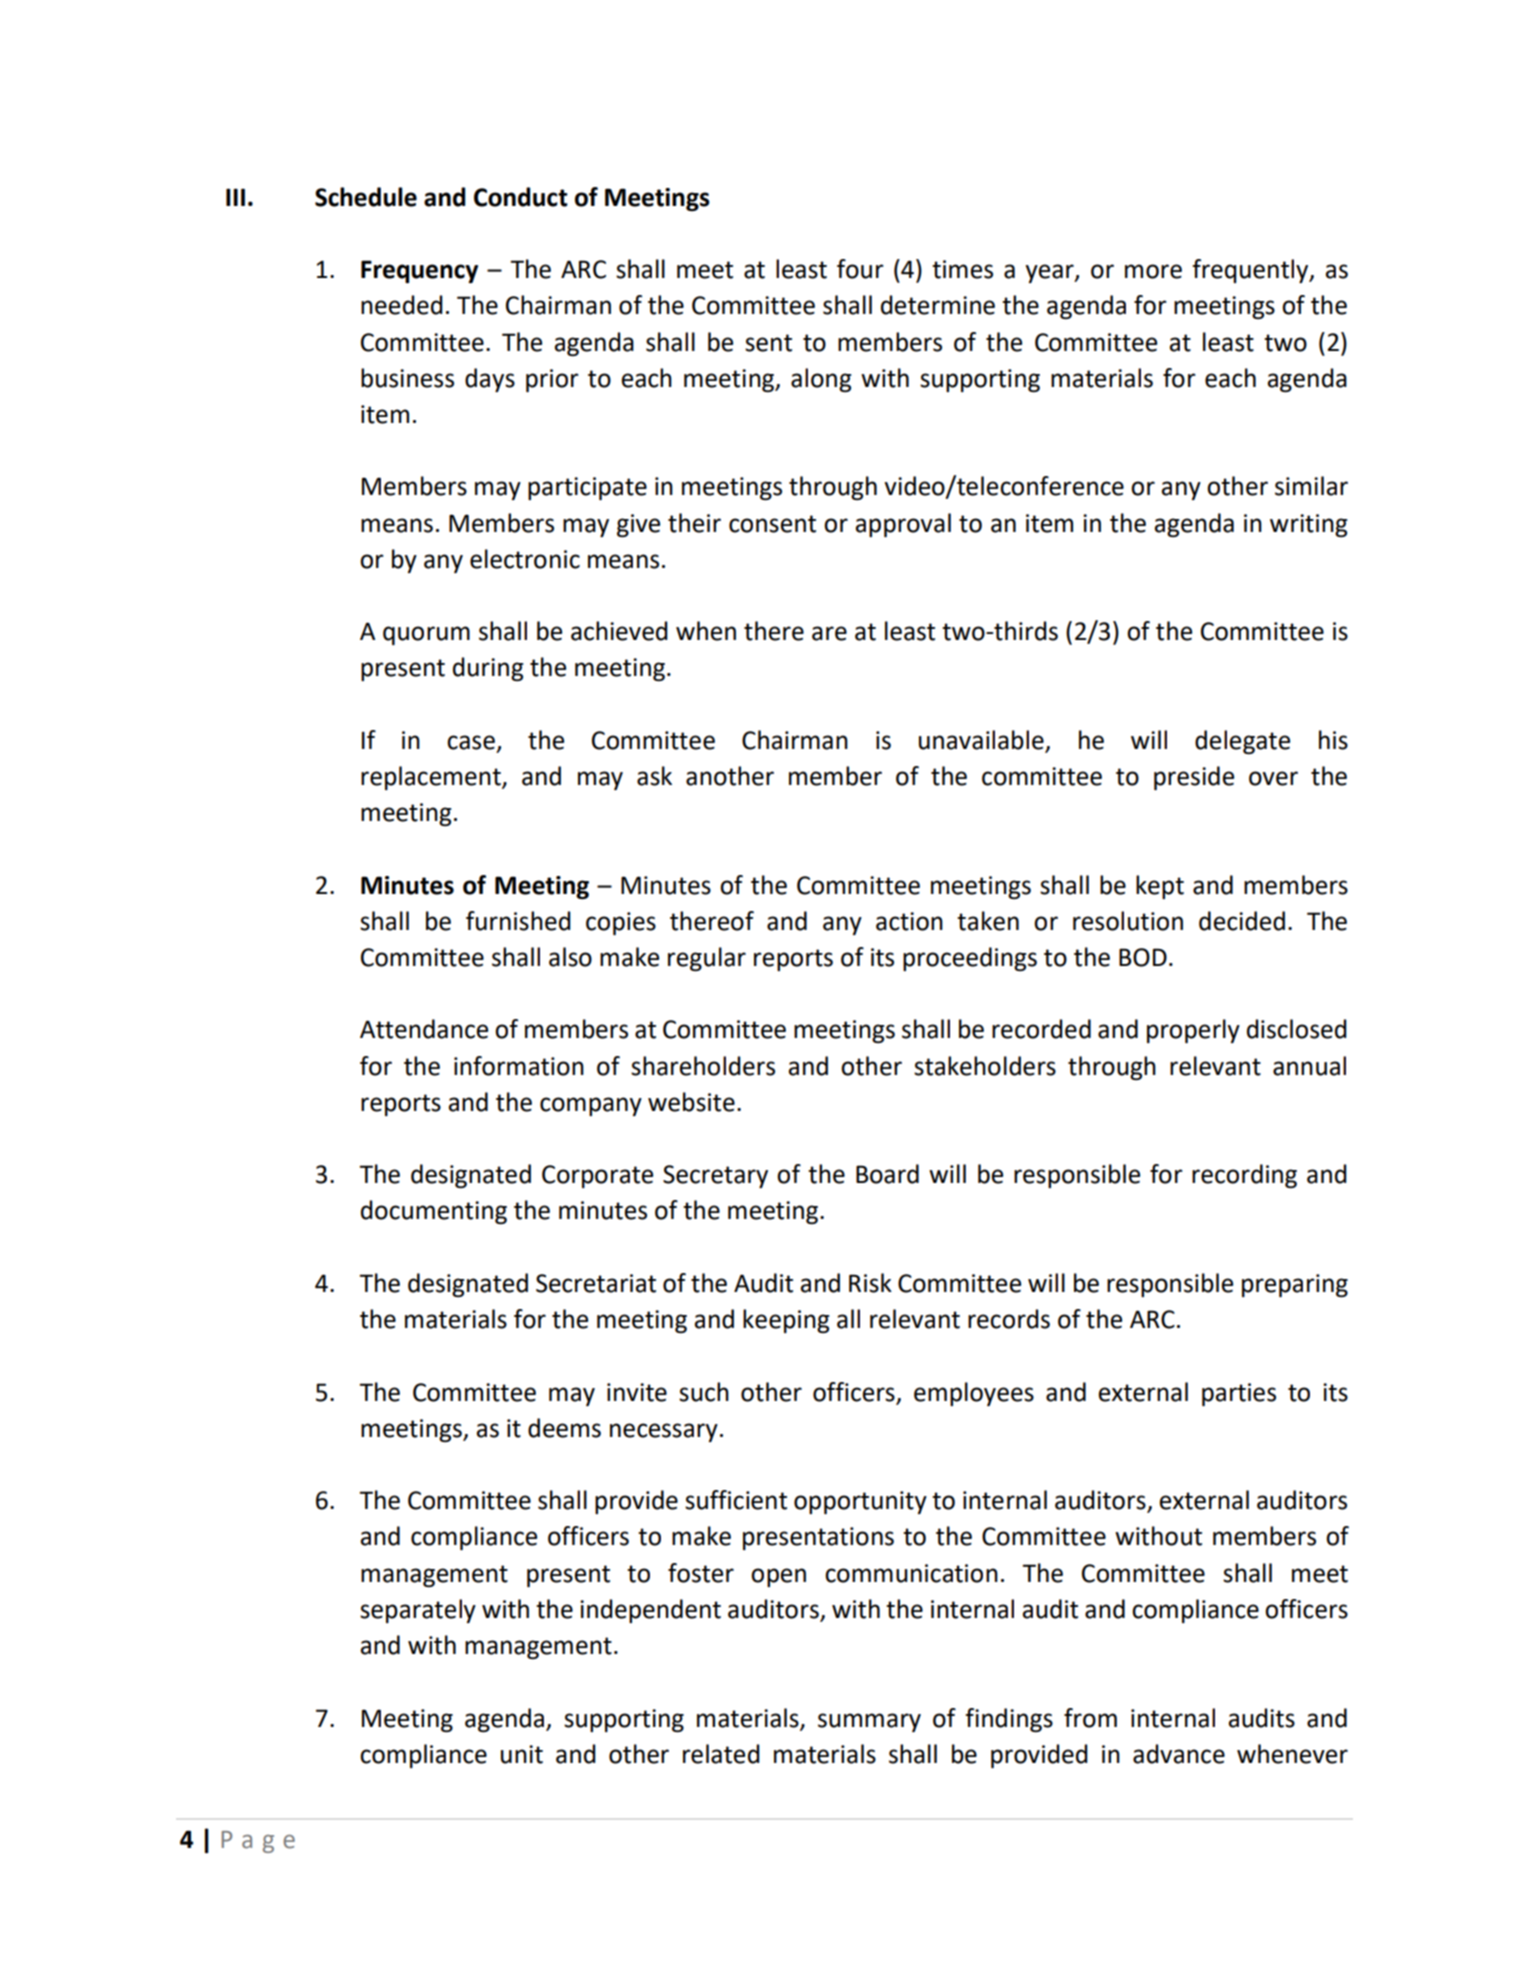 This screenshot has width=1529, height=1979. Describe the element at coordinates (424, 1029) in the screenshot. I see `Attendance` at that location.
